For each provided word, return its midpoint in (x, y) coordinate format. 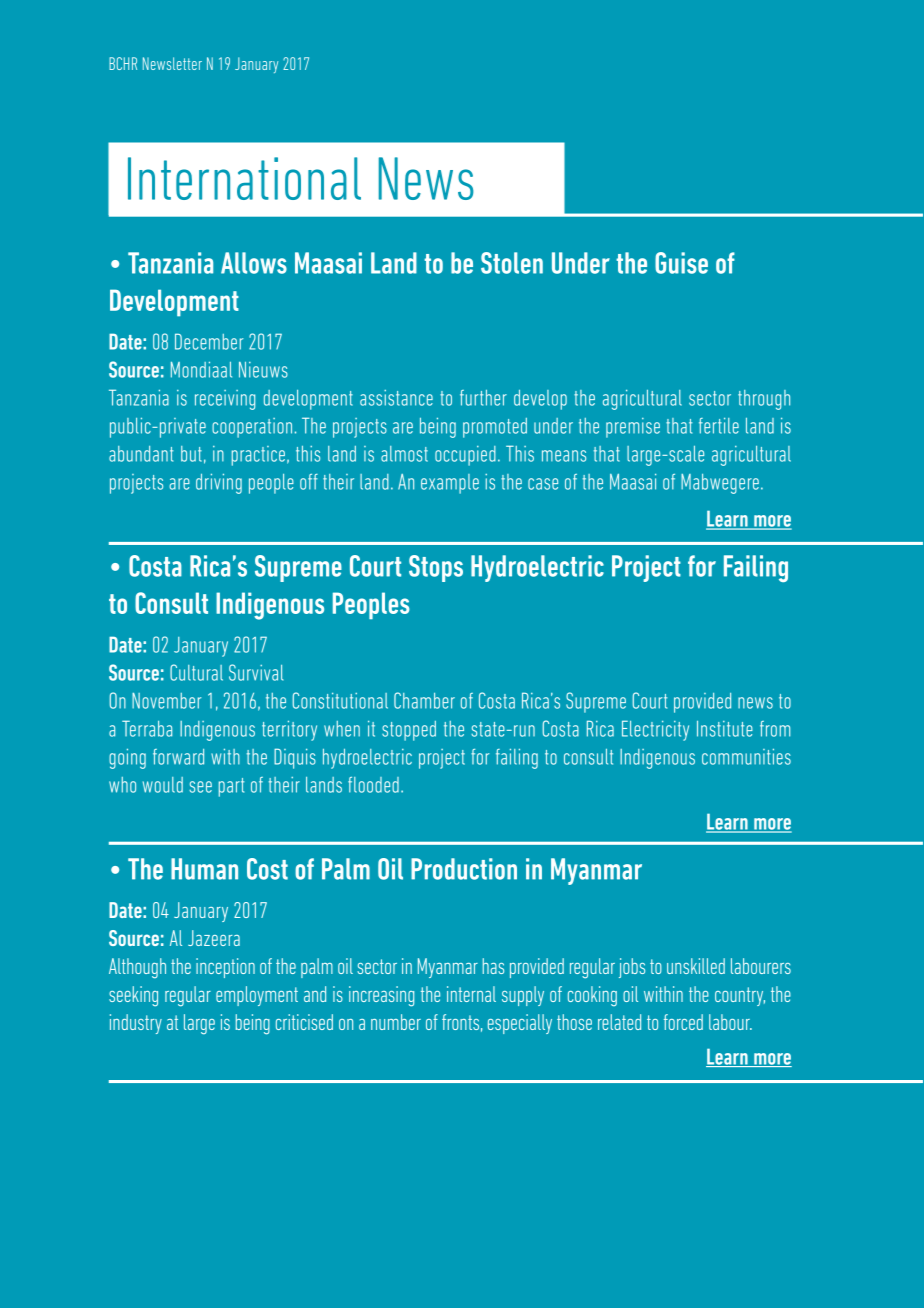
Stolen (512, 263)
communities (746, 756)
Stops (436, 568)
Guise (681, 263)
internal (471, 994)
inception (225, 968)
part (231, 787)
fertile (719, 426)
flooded (373, 785)
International (244, 178)
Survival (256, 672)
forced (683, 1022)
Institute (725, 729)
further (483, 398)
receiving (225, 400)
